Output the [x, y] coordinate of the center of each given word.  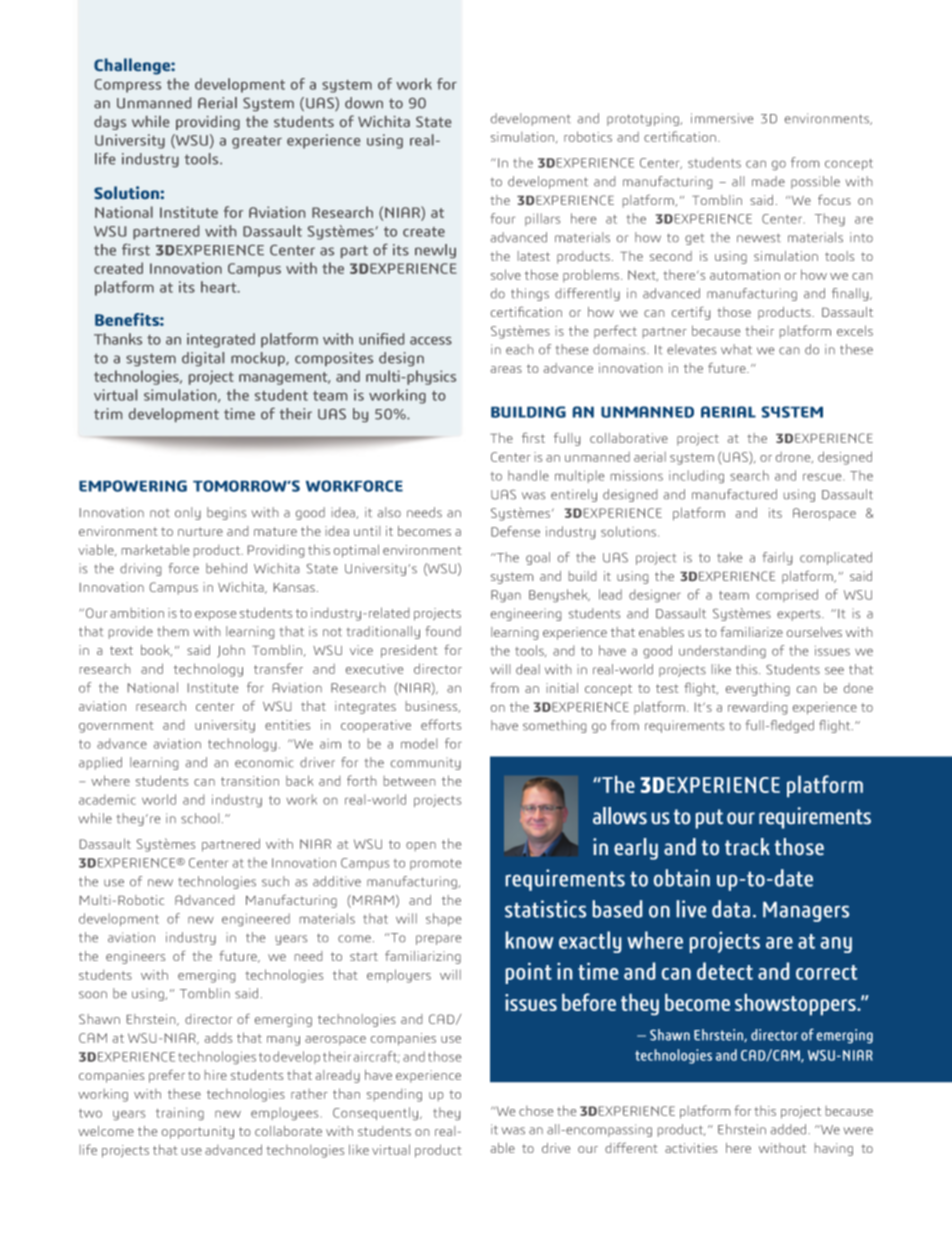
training [180, 1113]
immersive [722, 118]
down [364, 103]
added [790, 1129]
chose [536, 1111]
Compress [128, 86]
